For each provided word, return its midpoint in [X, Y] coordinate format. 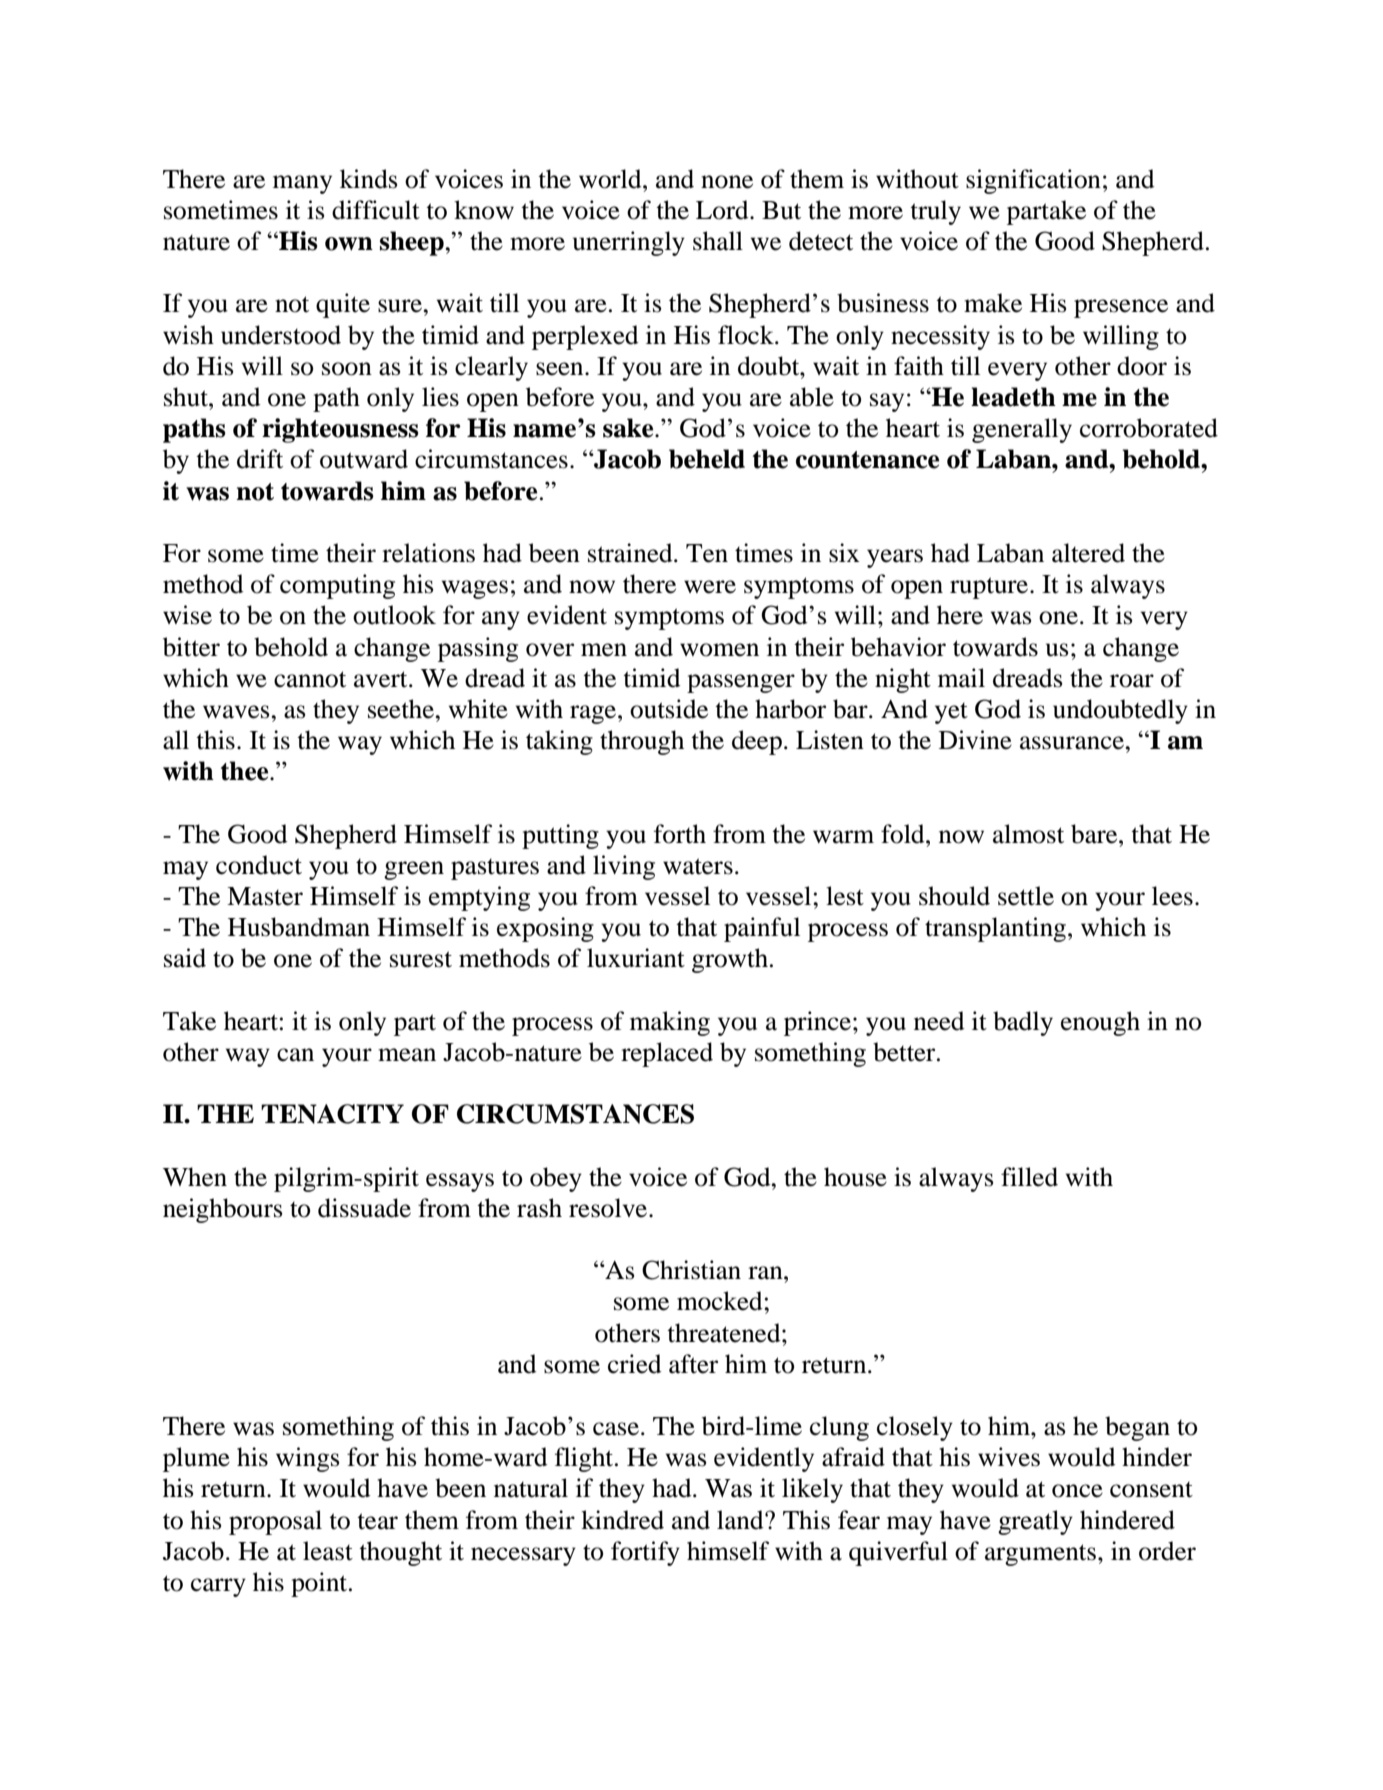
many [302, 184]
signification [1033, 181]
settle [1026, 896]
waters [698, 866]
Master [265, 896]
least [328, 1551]
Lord [723, 210]
